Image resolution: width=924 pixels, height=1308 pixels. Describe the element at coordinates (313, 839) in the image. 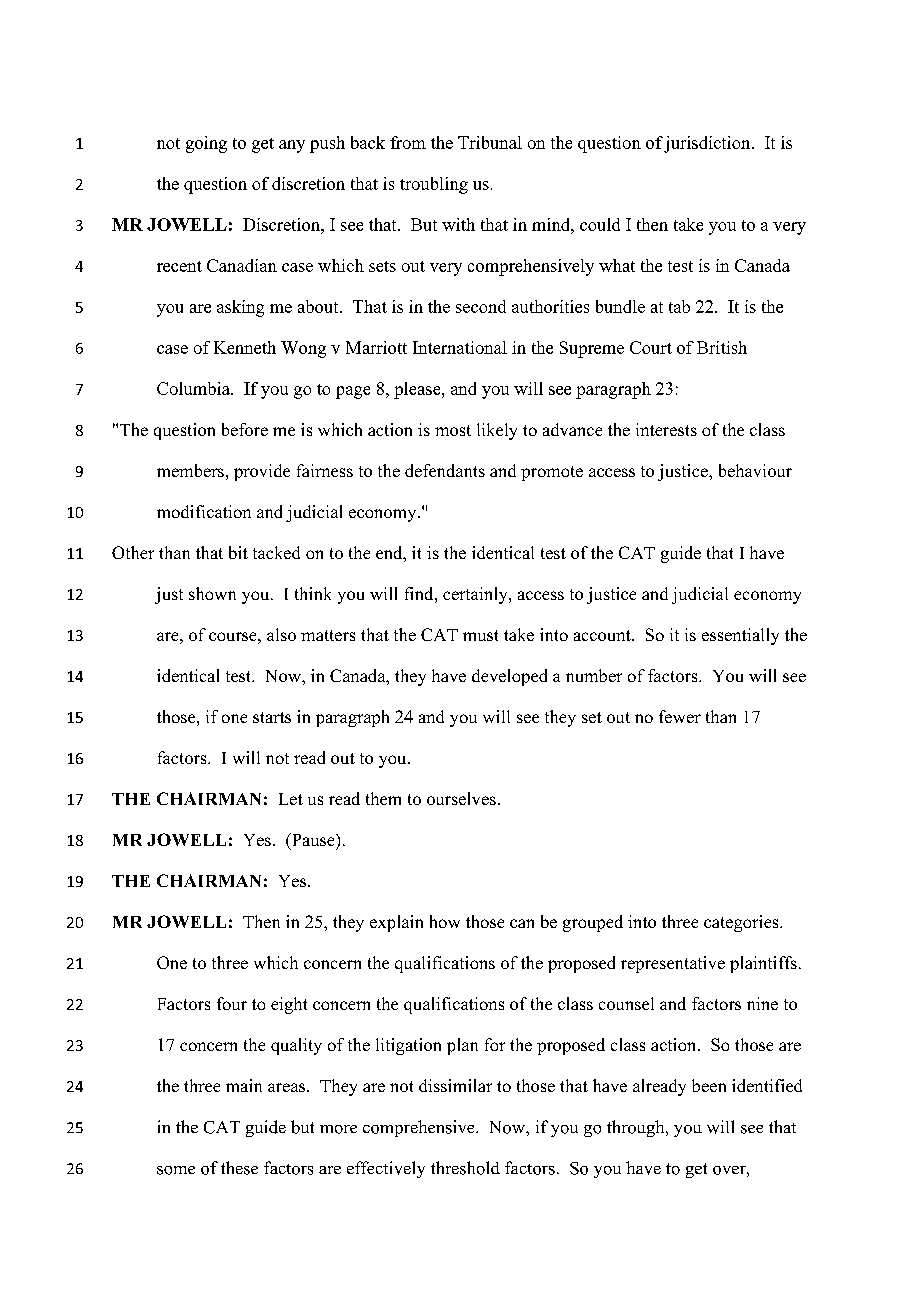

I see `Pause` at that location.
